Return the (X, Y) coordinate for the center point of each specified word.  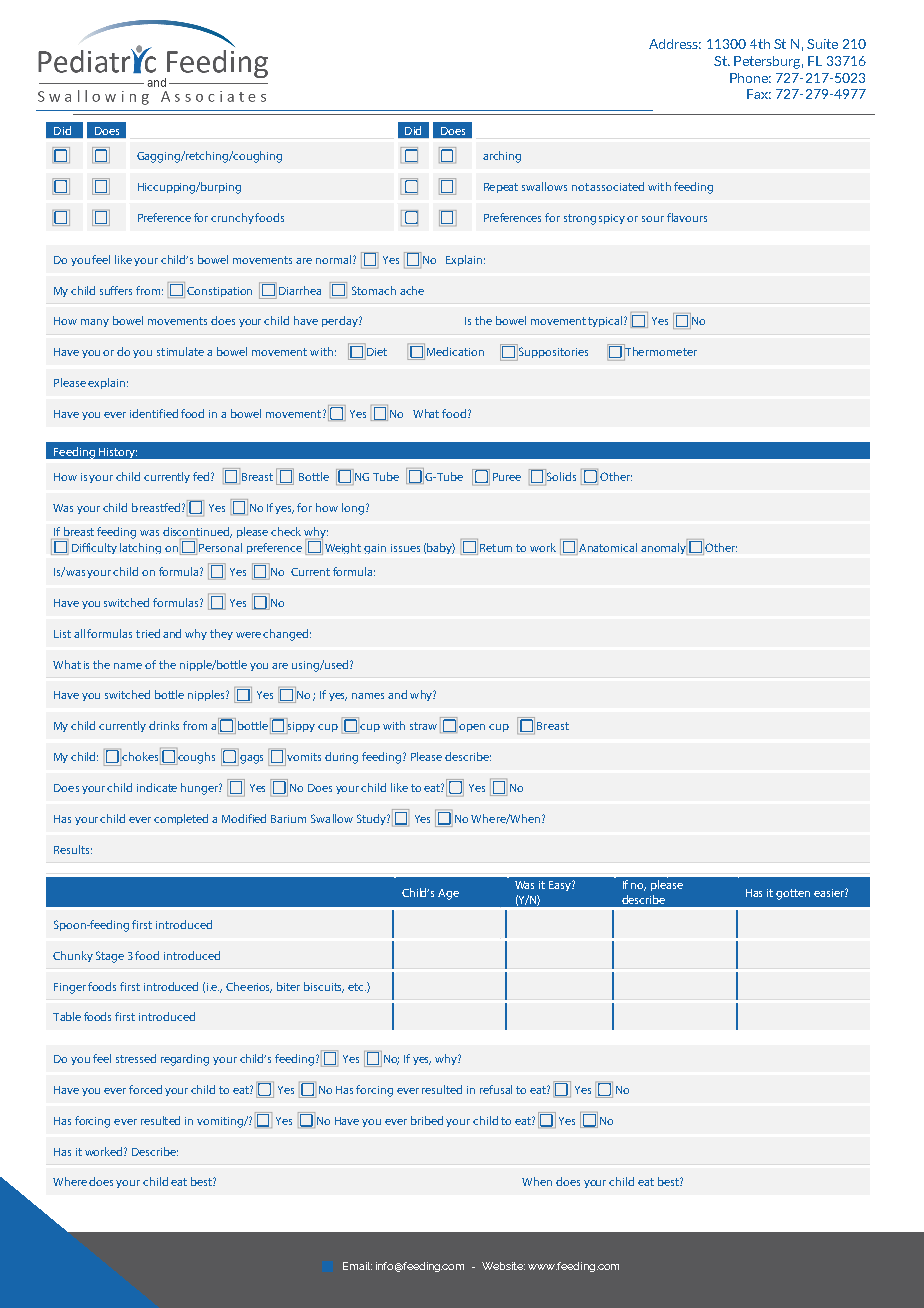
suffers (116, 290)
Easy (561, 886)
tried (148, 633)
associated (617, 186)
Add (661, 44)
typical (606, 321)
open (472, 728)
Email (357, 1266)
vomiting (221, 1122)
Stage (110, 957)
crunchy (233, 218)
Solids (561, 476)
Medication (455, 351)
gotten (793, 894)
